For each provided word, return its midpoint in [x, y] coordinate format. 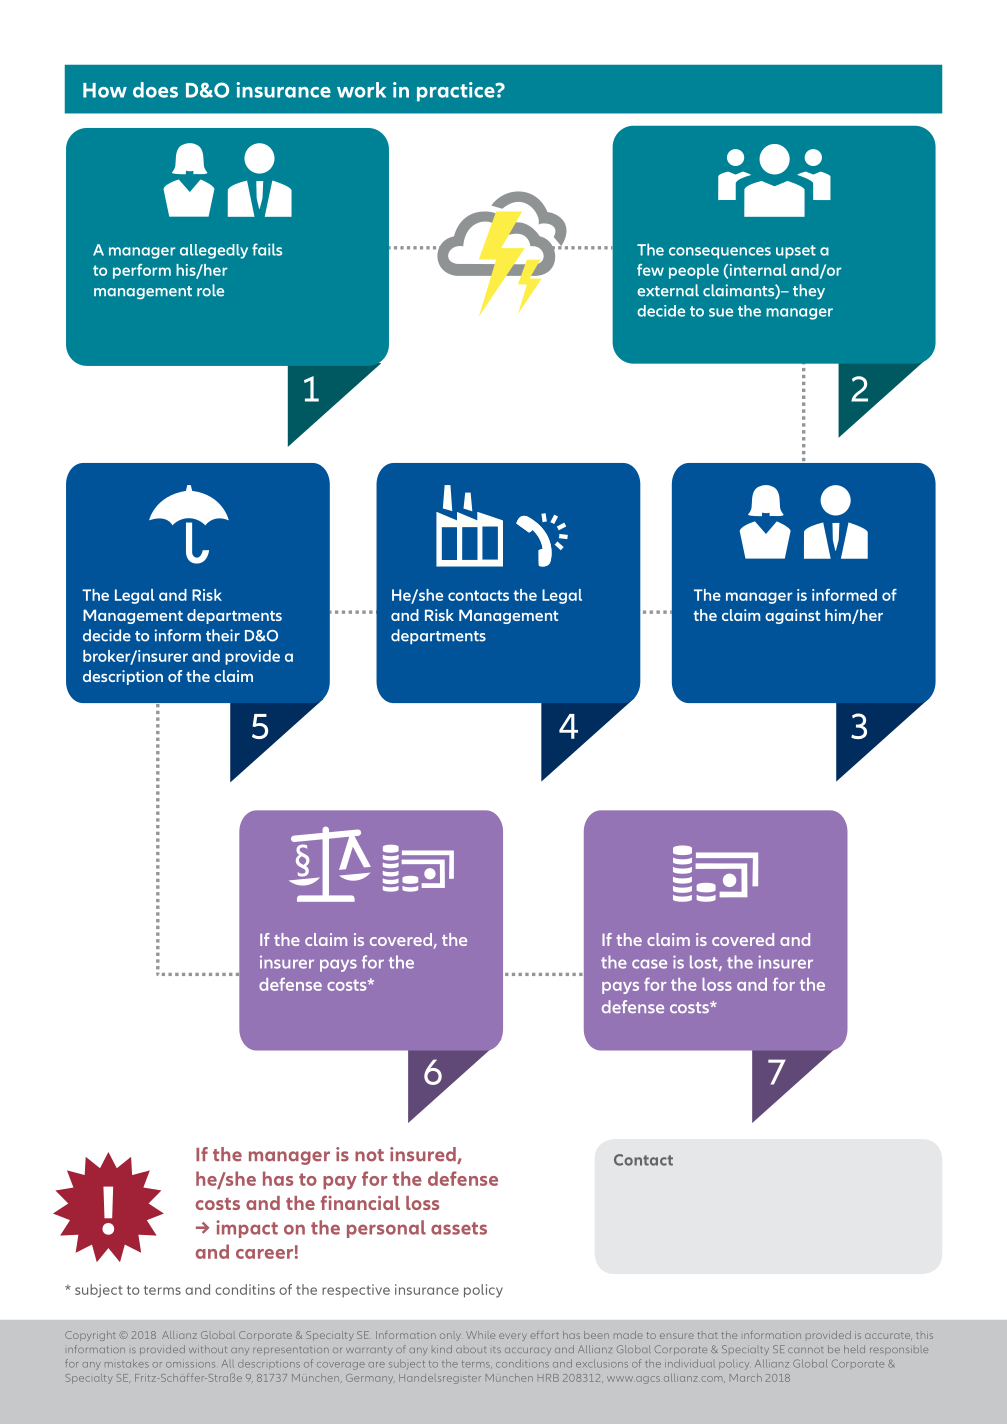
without [207, 1349]
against [792, 616]
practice [457, 92]
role [210, 290]
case [649, 964]
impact [247, 1229]
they [809, 291]
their [223, 635]
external [668, 290]
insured [424, 1155]
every [513, 1337]
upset [796, 252]
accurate [888, 1336]
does [155, 90]
